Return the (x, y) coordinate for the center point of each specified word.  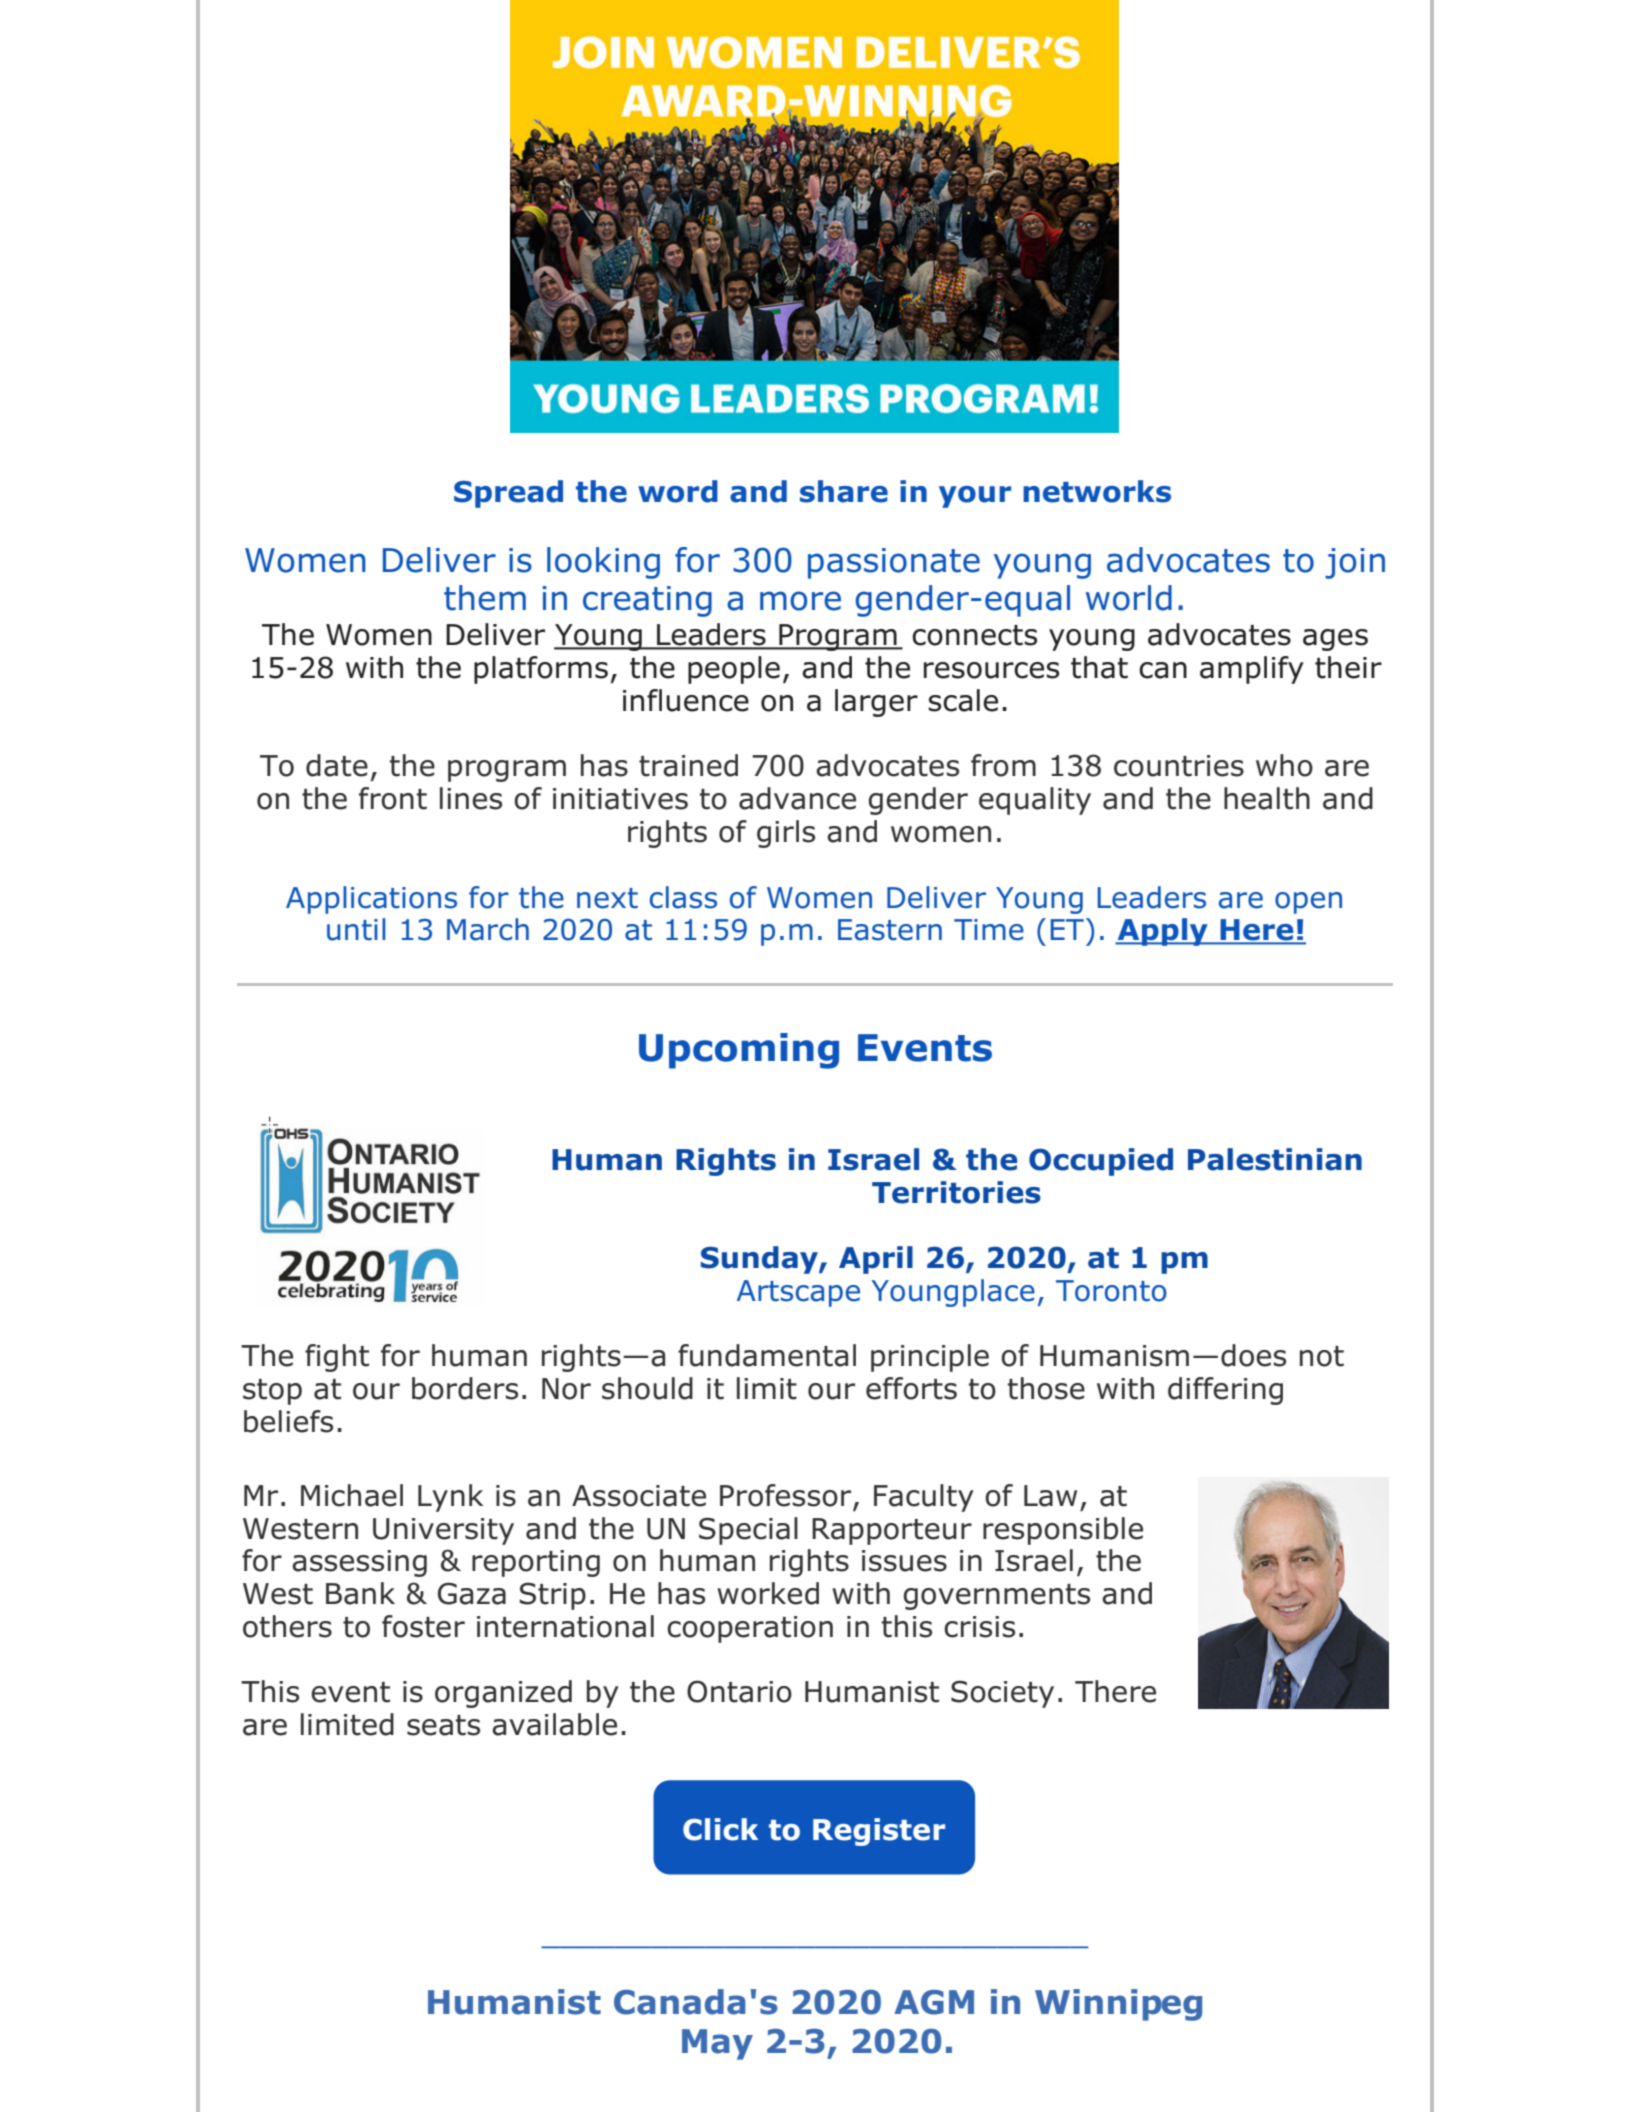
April (876, 1260)
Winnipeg (1118, 2005)
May (717, 2044)
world (1129, 598)
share (844, 491)
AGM (934, 2002)
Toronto (1111, 1291)
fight (337, 1358)
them (485, 598)
